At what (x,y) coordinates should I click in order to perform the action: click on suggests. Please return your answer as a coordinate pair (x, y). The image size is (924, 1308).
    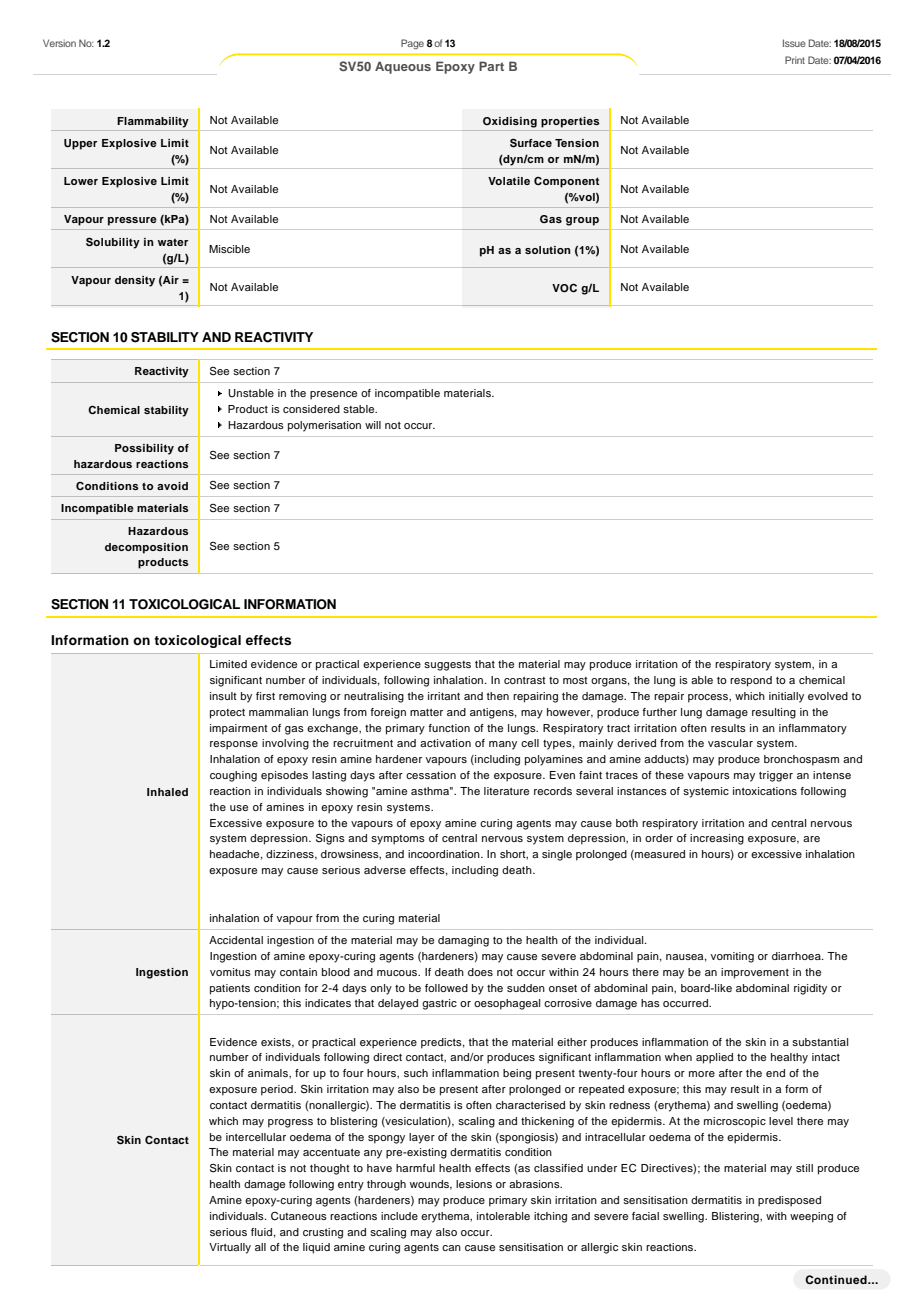
    Looking at the image, I should click on (447, 666).
